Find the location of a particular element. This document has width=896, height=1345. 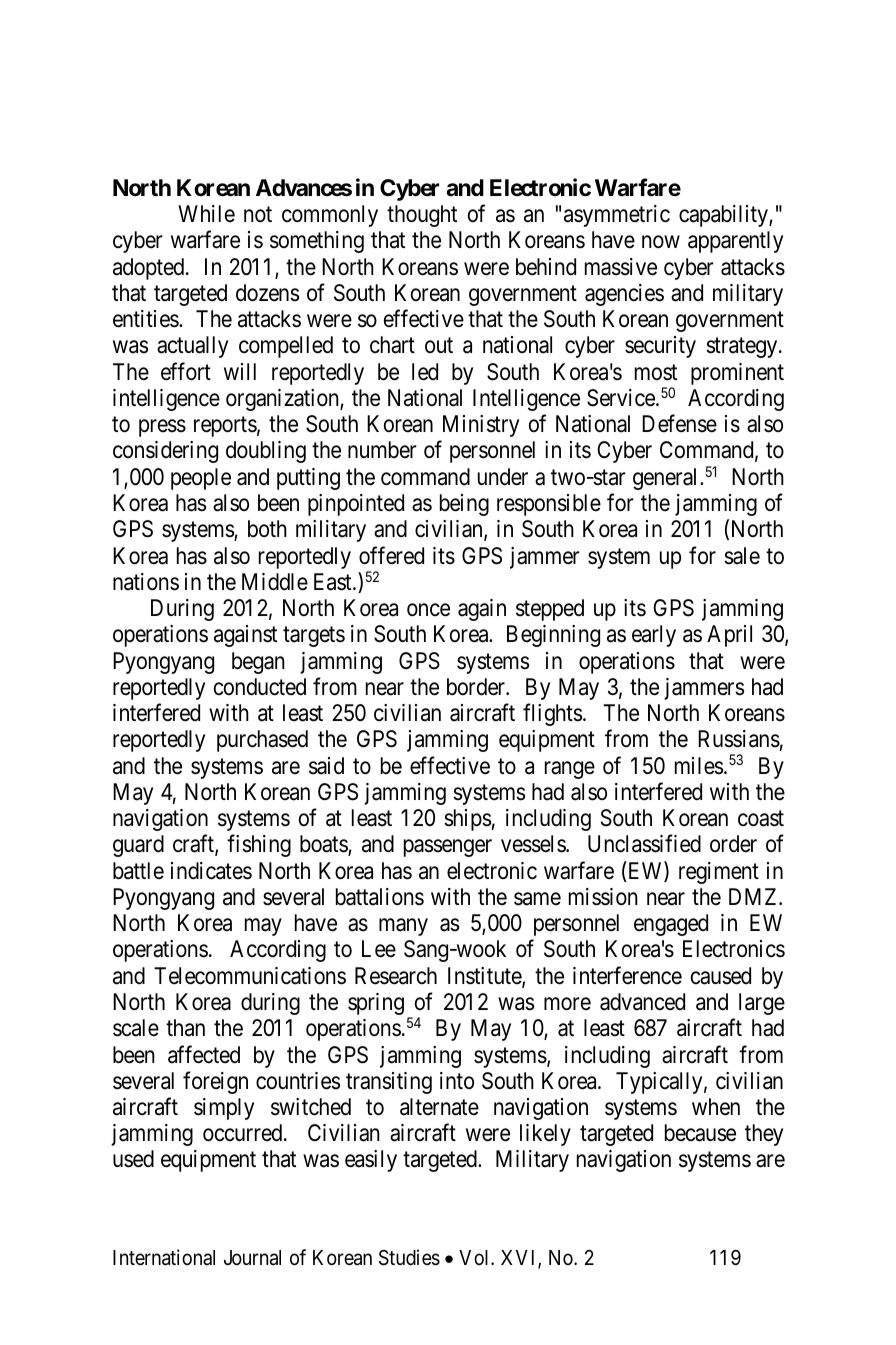

thought is located at coordinates (422, 216).
